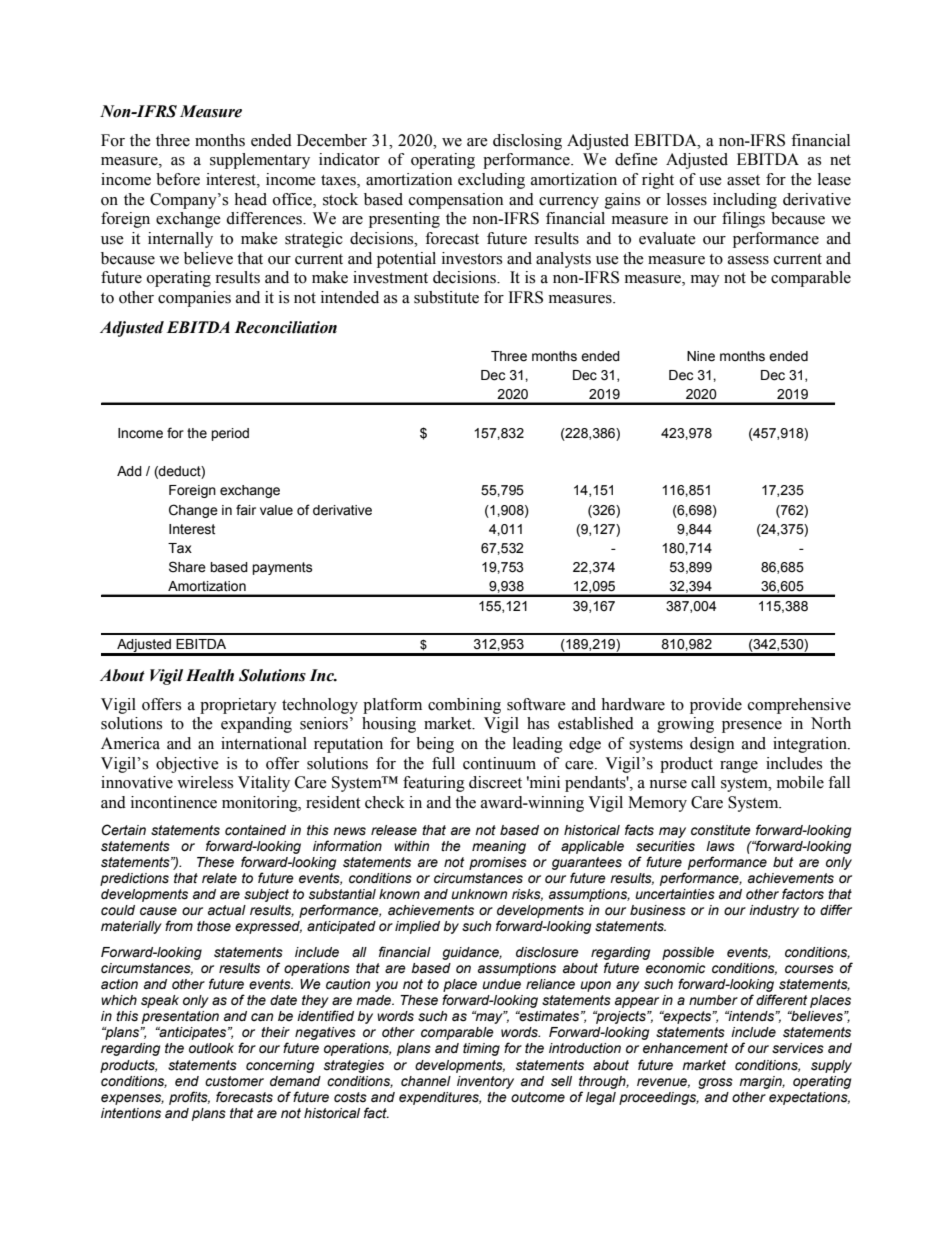 The width and height of the screenshot is (952, 1233). Describe the element at coordinates (716, 706) in the screenshot. I see `provide` at that location.
